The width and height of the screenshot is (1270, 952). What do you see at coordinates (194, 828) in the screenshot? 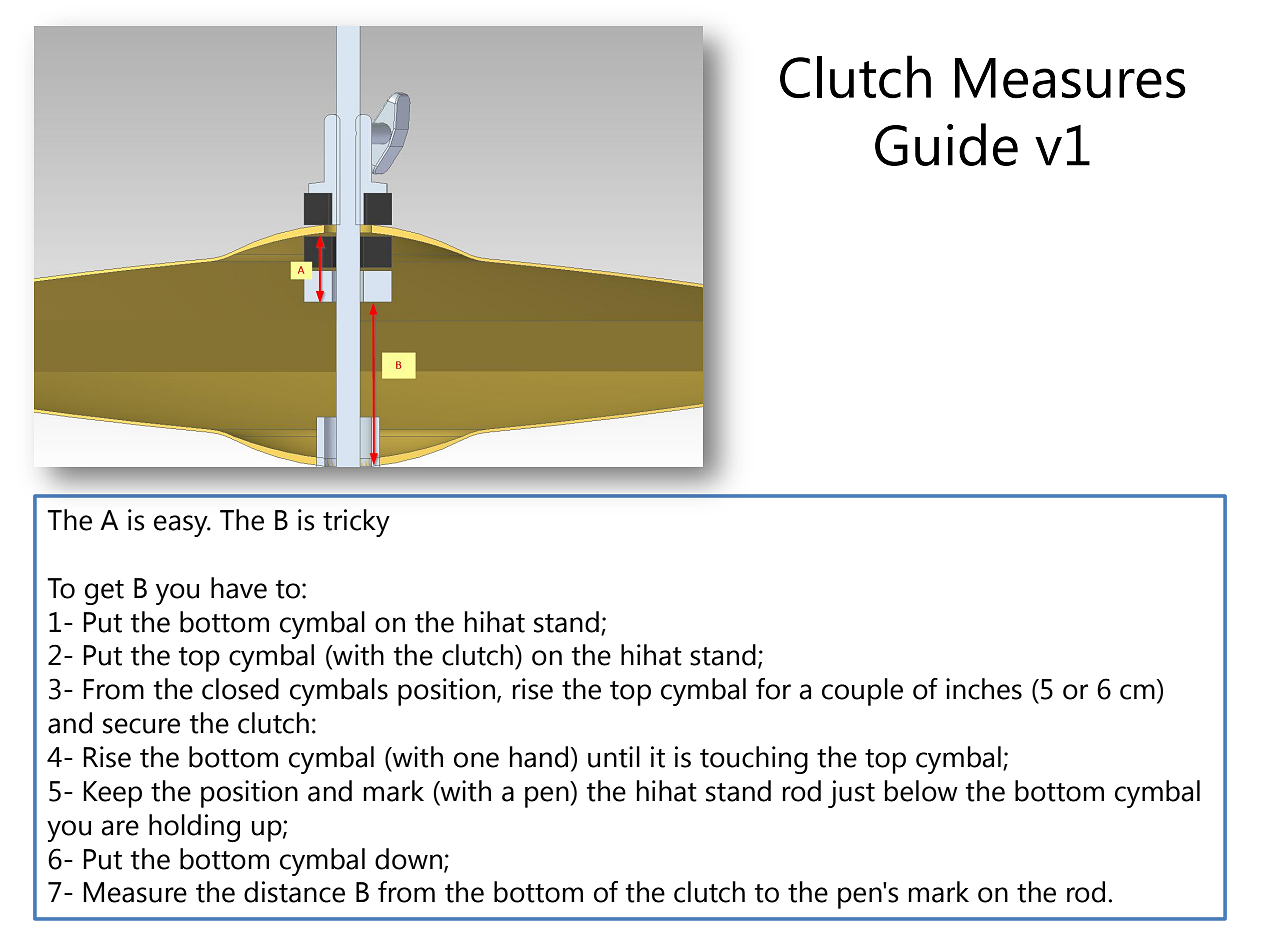
I see `holding` at bounding box center [194, 828].
